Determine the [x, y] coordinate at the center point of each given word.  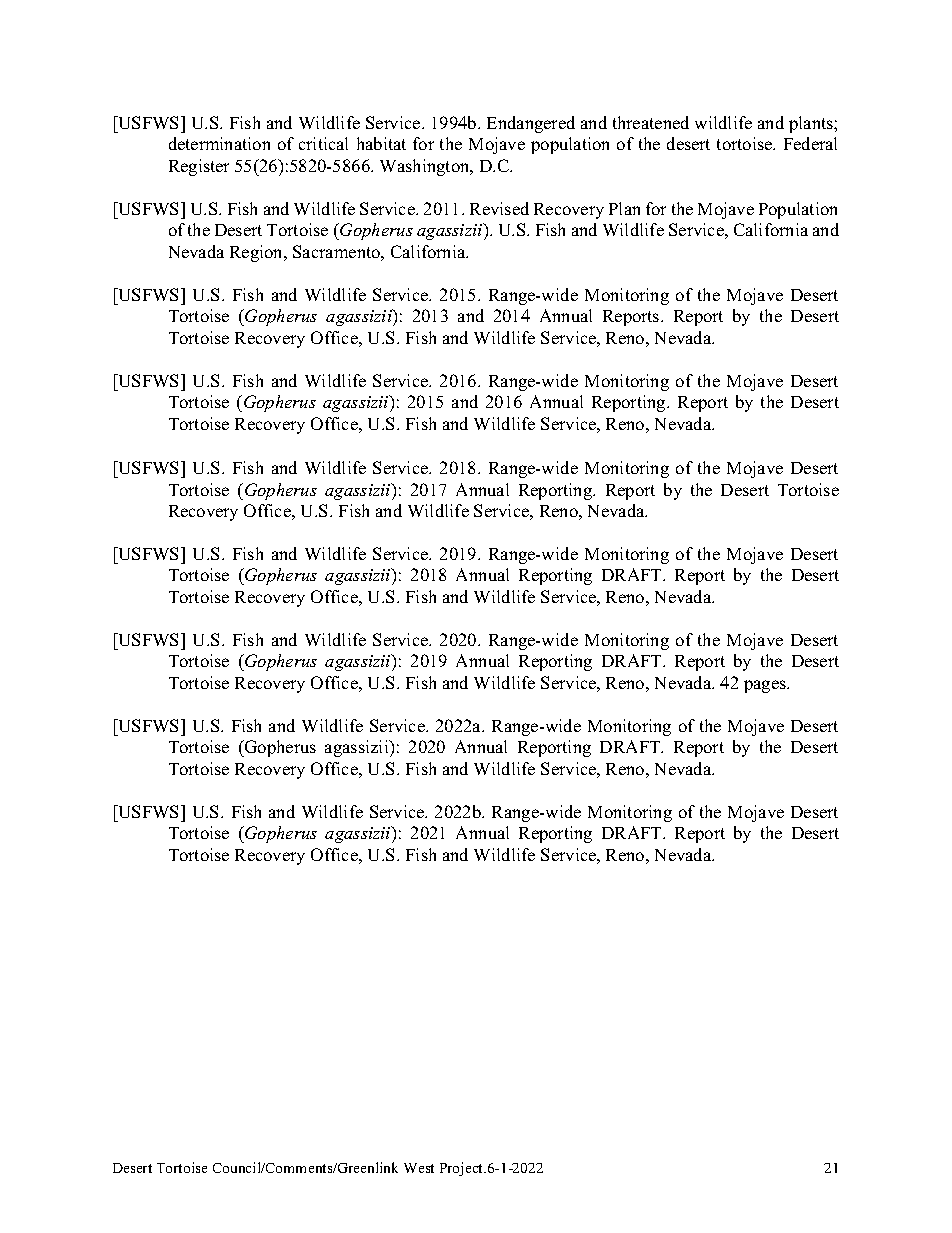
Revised [499, 208]
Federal [810, 143]
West [419, 1168]
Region [258, 253]
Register [199, 167]
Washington [426, 167]
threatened [651, 122]
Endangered [531, 124]
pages [766, 686]
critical [323, 143]
